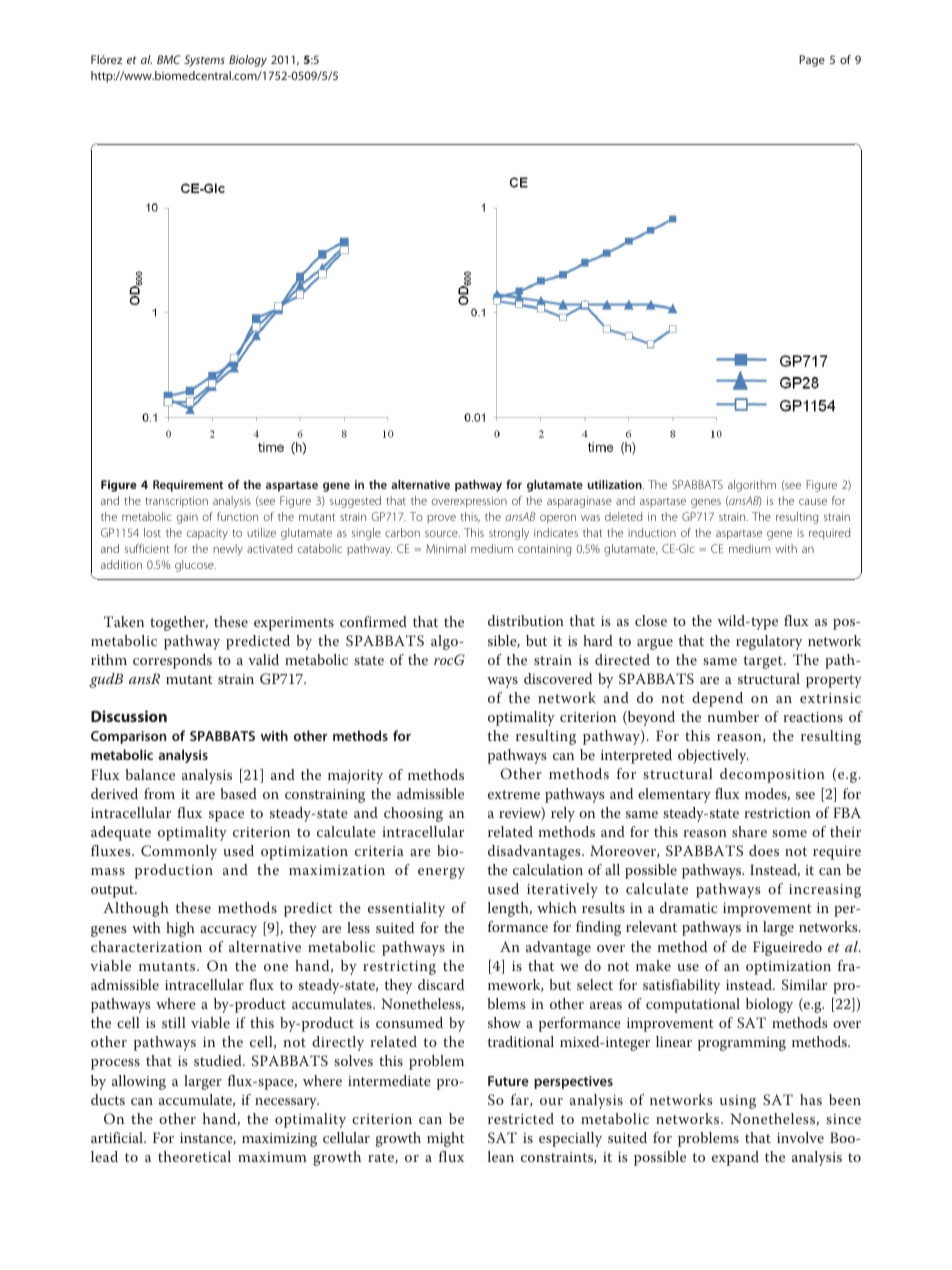 This screenshot has height=1270, width=952. I want to click on might, so click(446, 1139).
